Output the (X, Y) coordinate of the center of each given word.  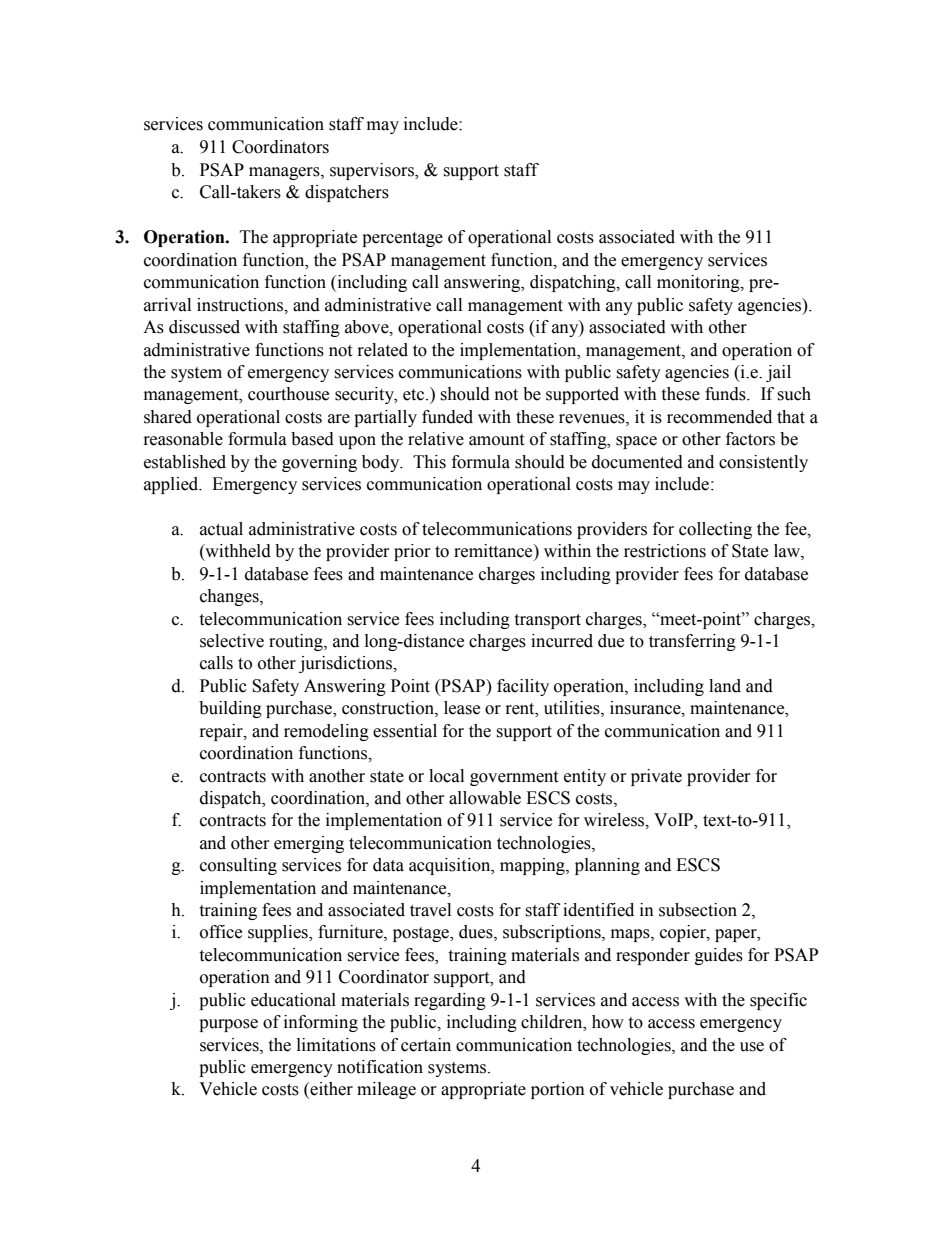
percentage (402, 239)
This (429, 462)
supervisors (373, 171)
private (656, 777)
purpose (228, 1025)
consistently (763, 463)
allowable (485, 798)
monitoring (699, 283)
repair (222, 732)
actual (221, 529)
